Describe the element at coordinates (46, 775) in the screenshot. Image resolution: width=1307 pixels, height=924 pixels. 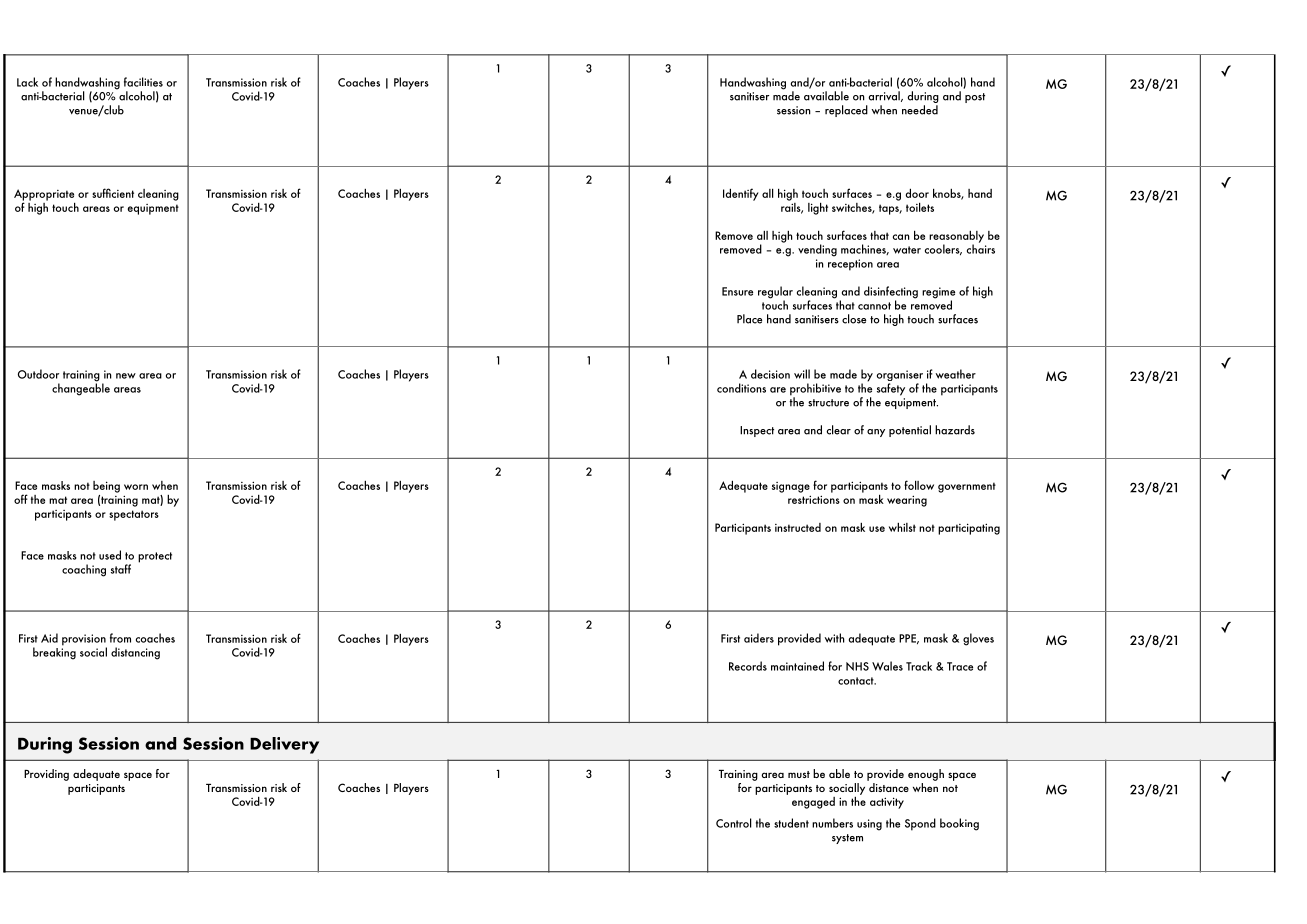
I see `Providing` at that location.
